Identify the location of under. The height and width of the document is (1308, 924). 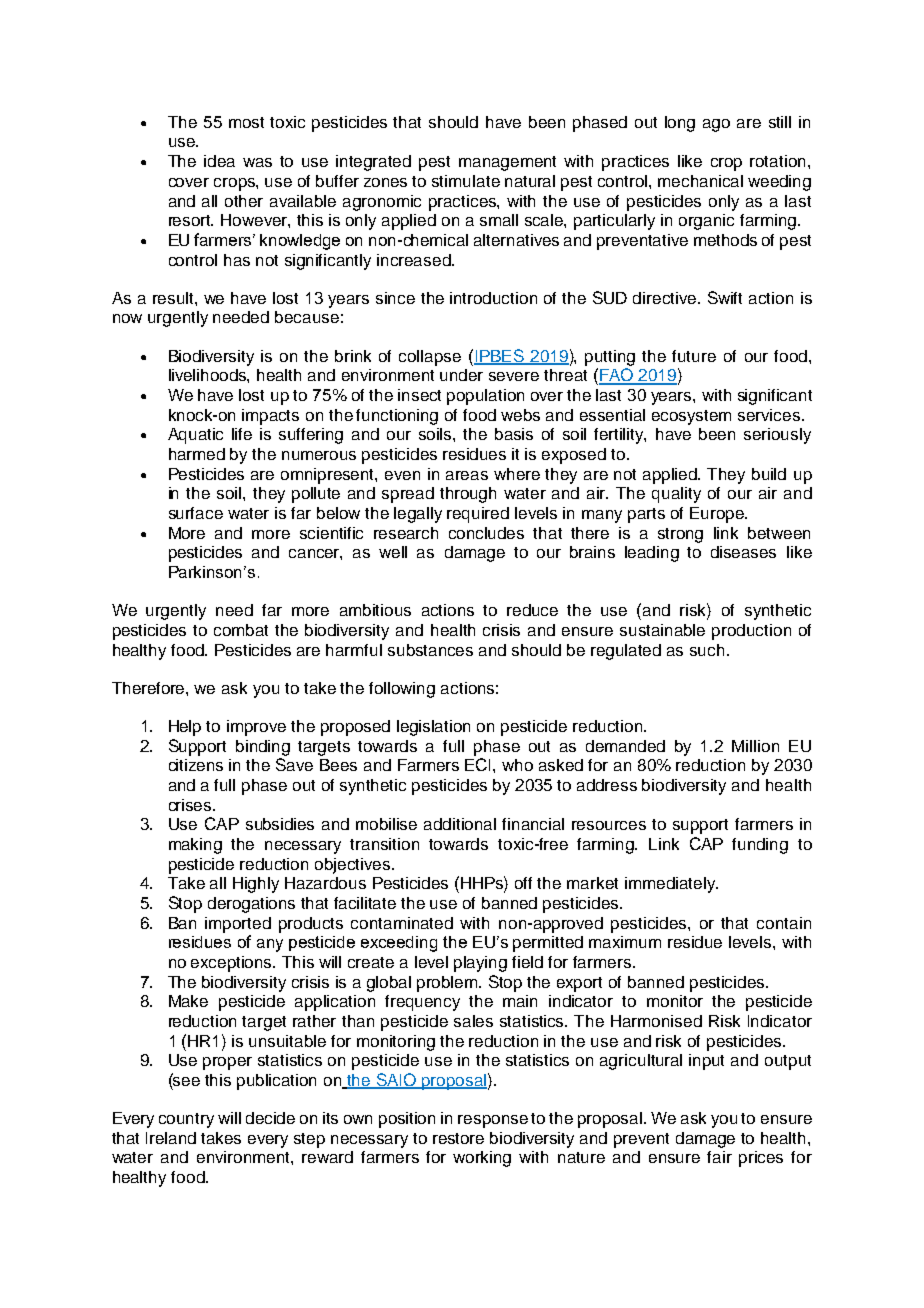
(461, 375).
